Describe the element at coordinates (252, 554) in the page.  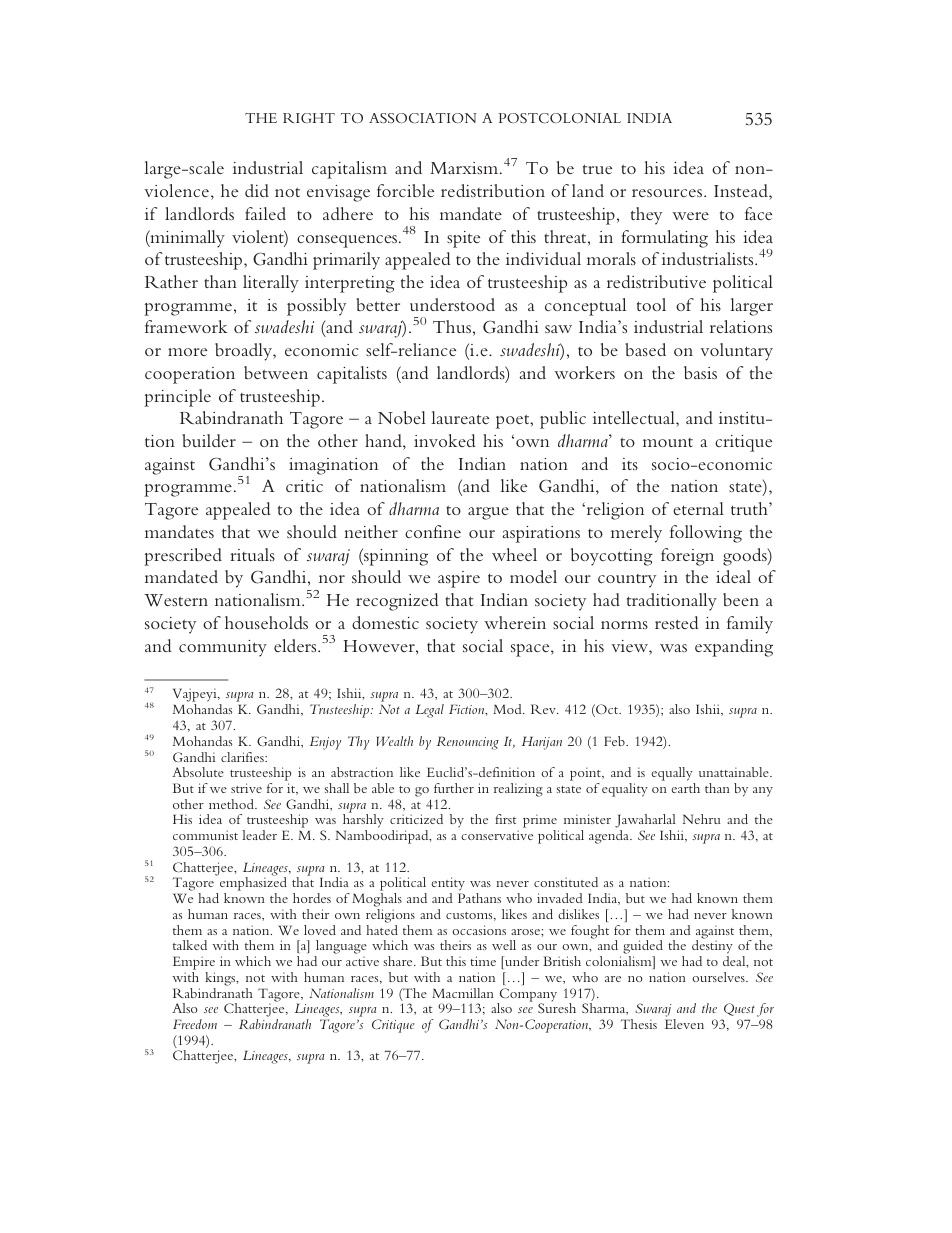
I see `rituals` at that location.
